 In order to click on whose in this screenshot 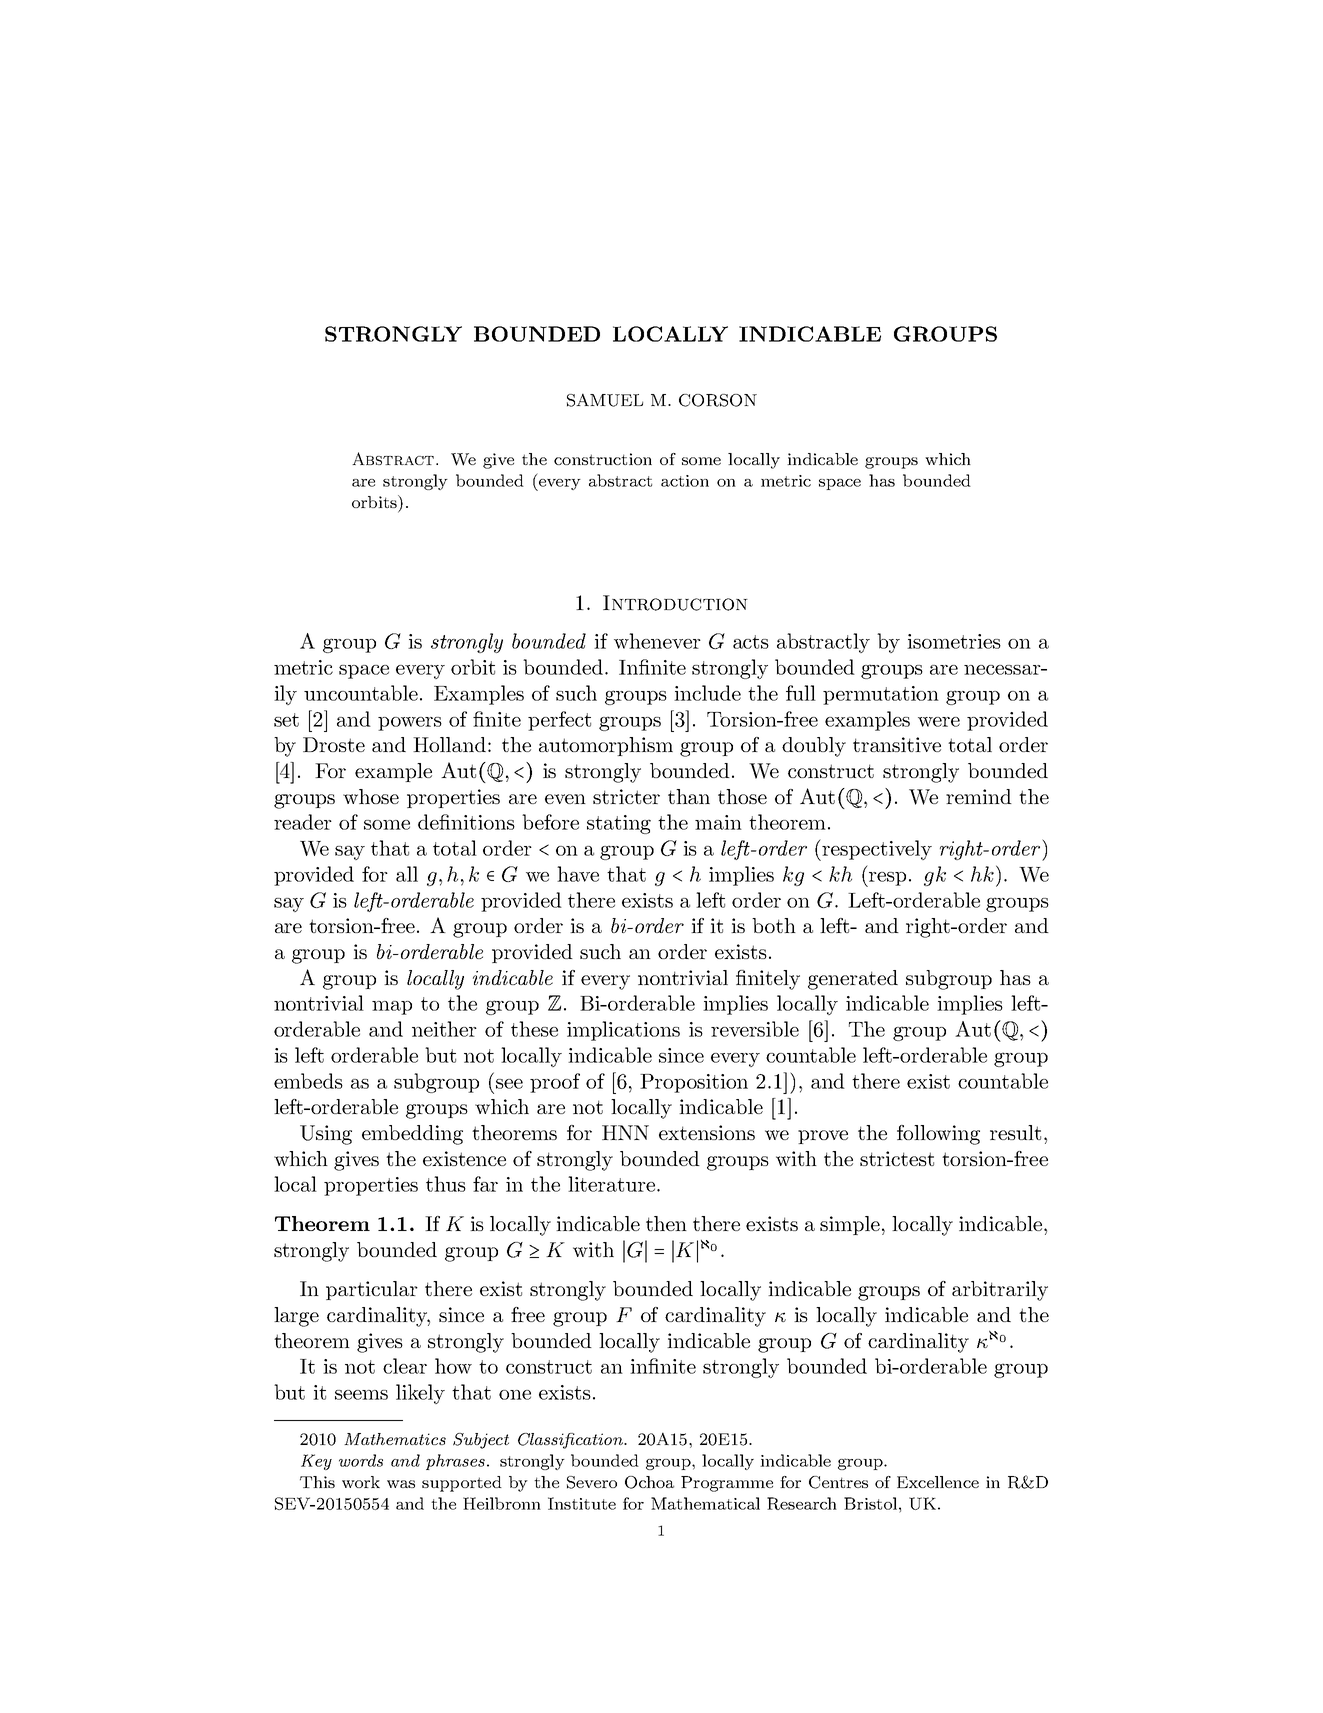, I will do `click(371, 796)`.
